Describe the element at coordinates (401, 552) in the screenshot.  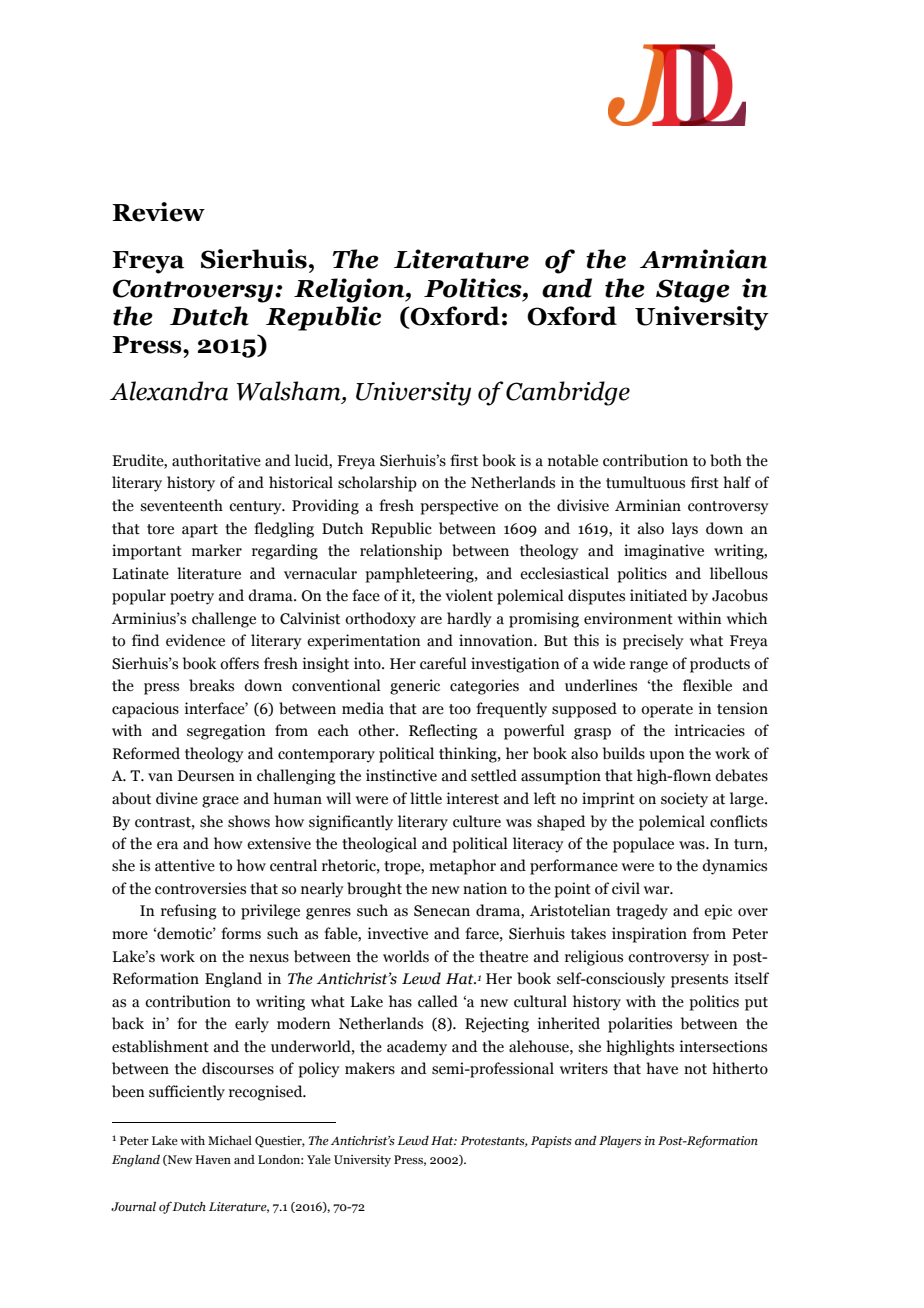
I see `relationship` at that location.
